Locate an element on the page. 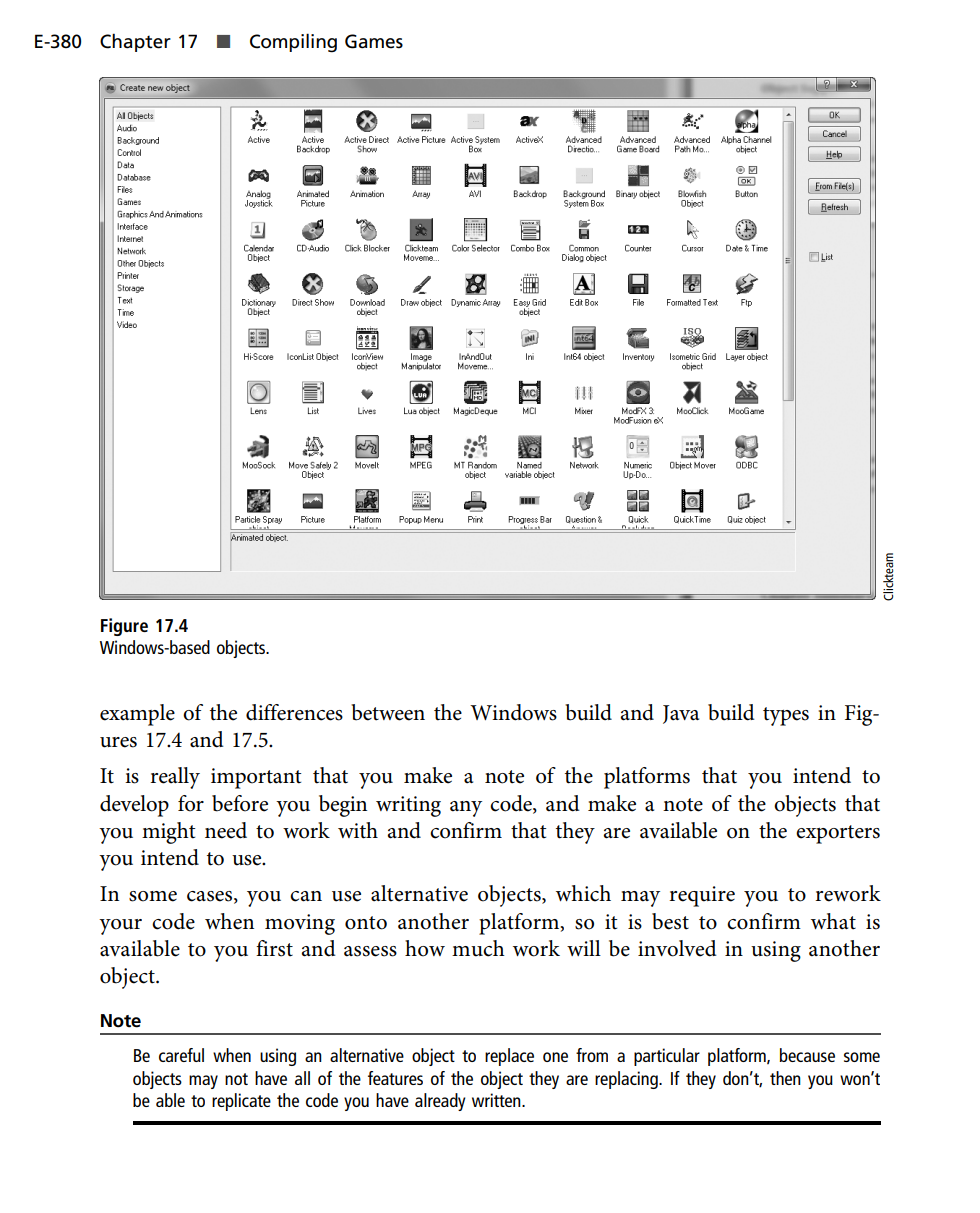 The image size is (980, 1213). Figure is located at coordinates (124, 627).
